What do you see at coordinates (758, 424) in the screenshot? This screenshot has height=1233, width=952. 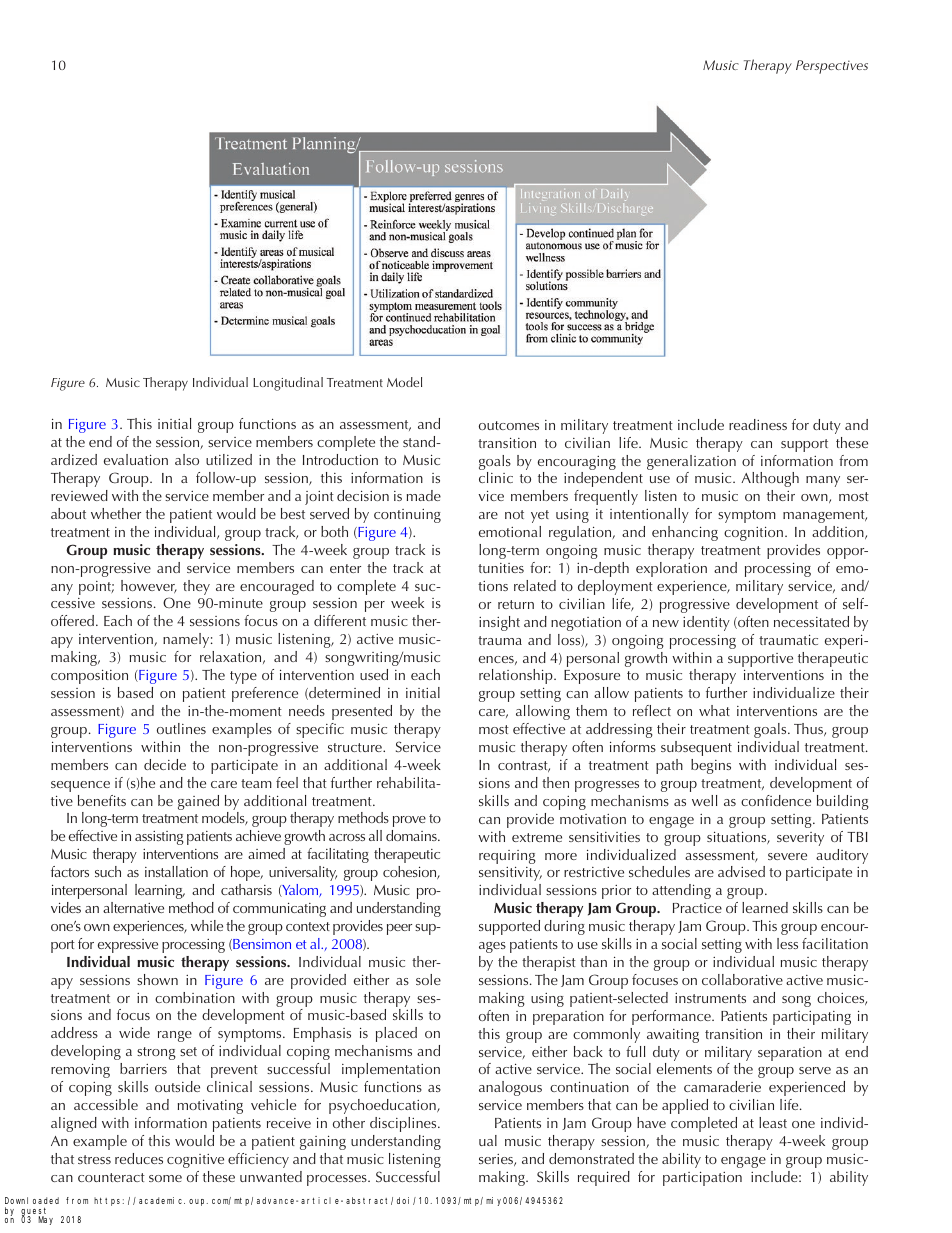 I see `readiness` at bounding box center [758, 424].
